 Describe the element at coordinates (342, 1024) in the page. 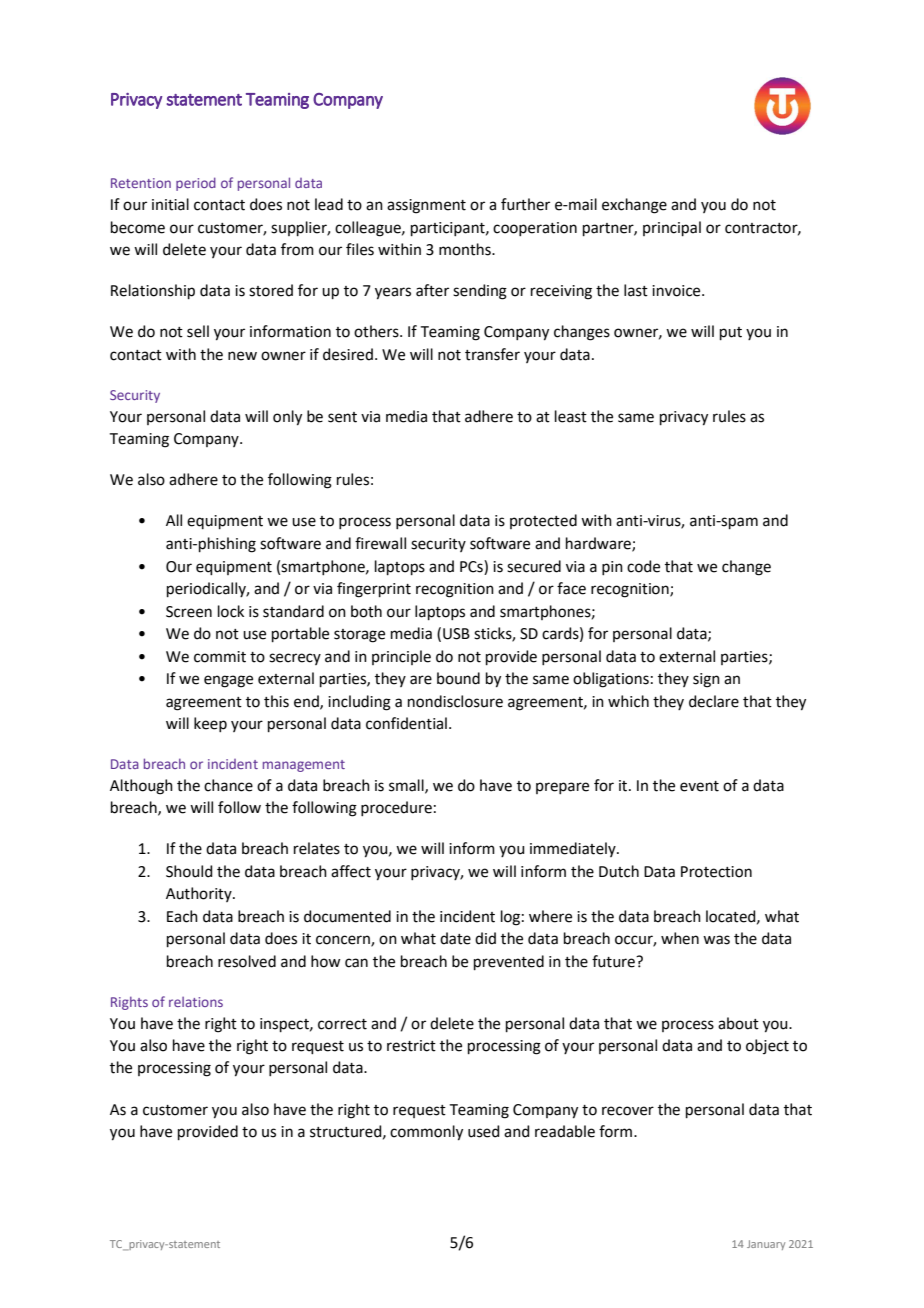

I see `correct` at that location.
